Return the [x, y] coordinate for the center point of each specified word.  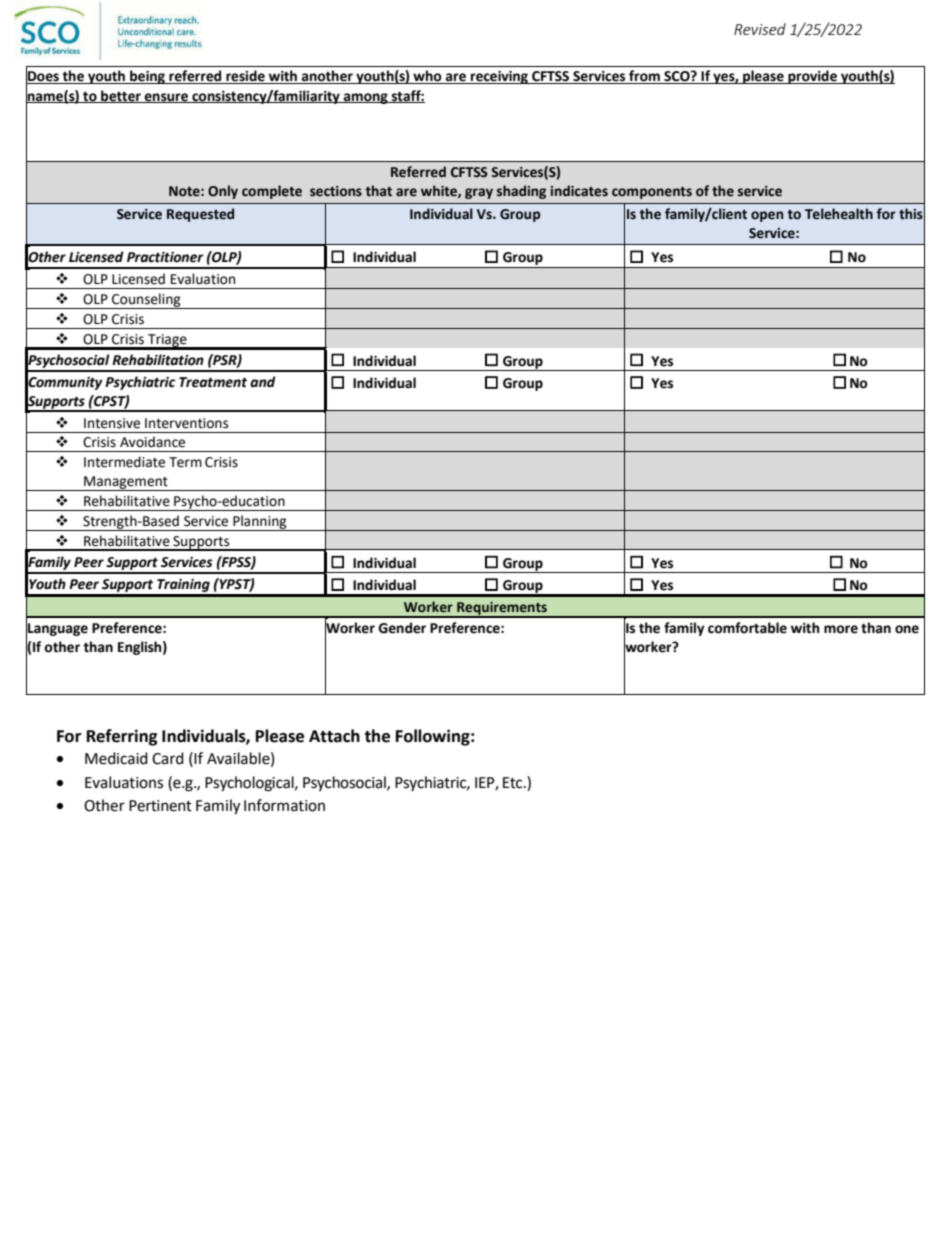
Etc [514, 783]
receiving [499, 77]
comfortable [747, 628]
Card [168, 758]
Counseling [146, 301]
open [767, 216]
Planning [260, 523]
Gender [402, 628]
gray [479, 193]
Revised [760, 29]
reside [245, 77]
